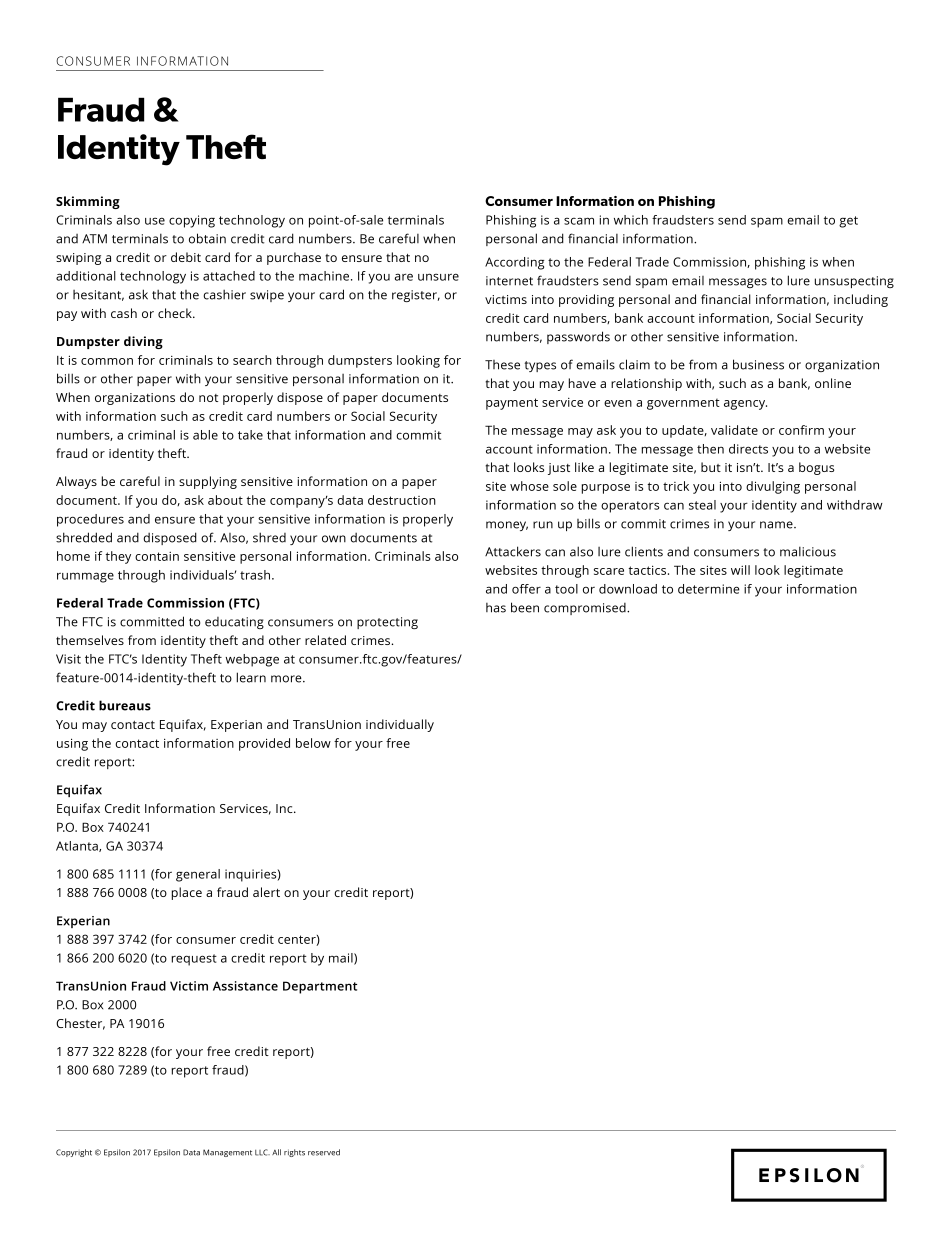 This screenshot has width=952, height=1233. What do you see at coordinates (748, 449) in the screenshot?
I see `directs` at bounding box center [748, 449].
